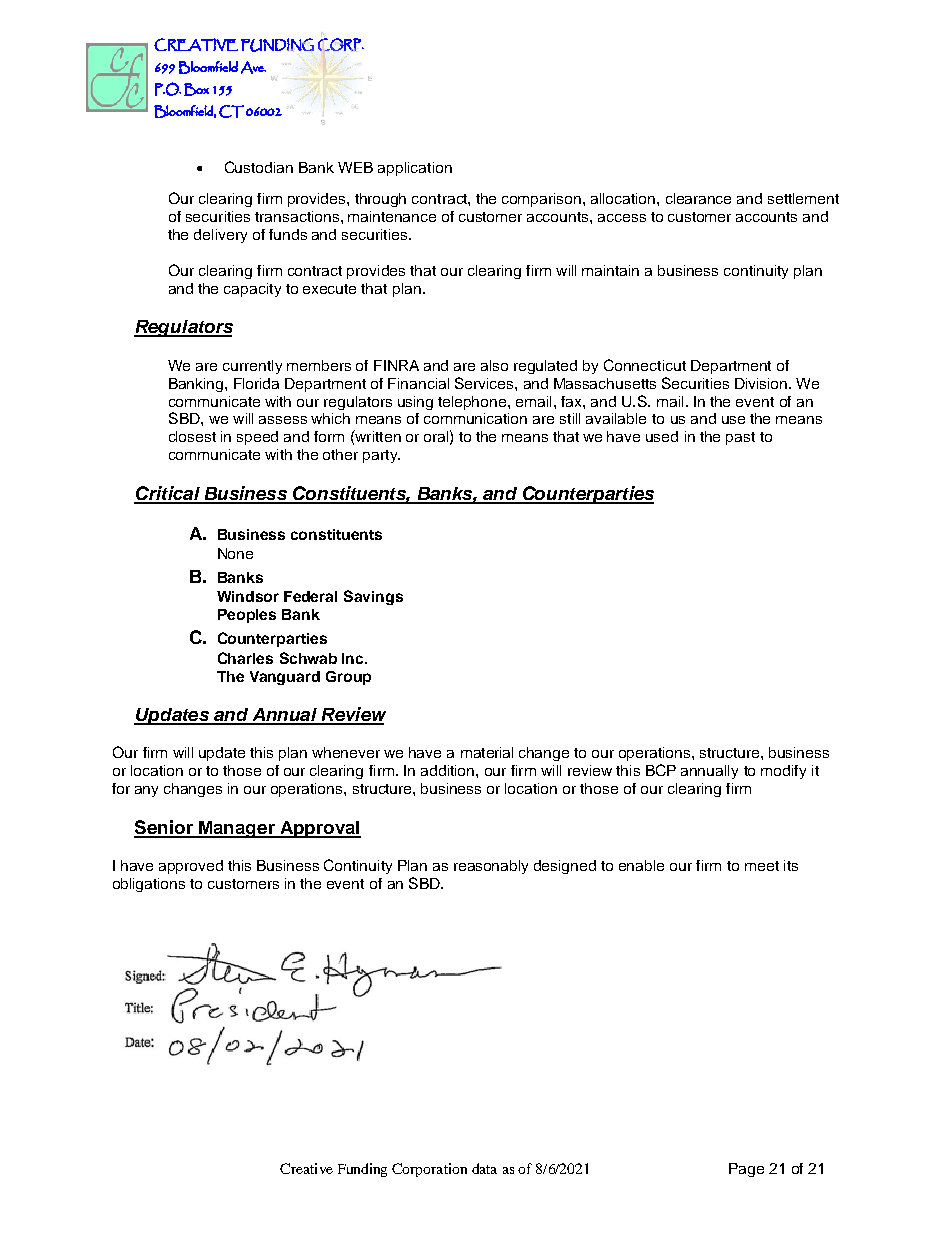 This screenshot has height=1233, width=952. I want to click on application, so click(415, 169).
